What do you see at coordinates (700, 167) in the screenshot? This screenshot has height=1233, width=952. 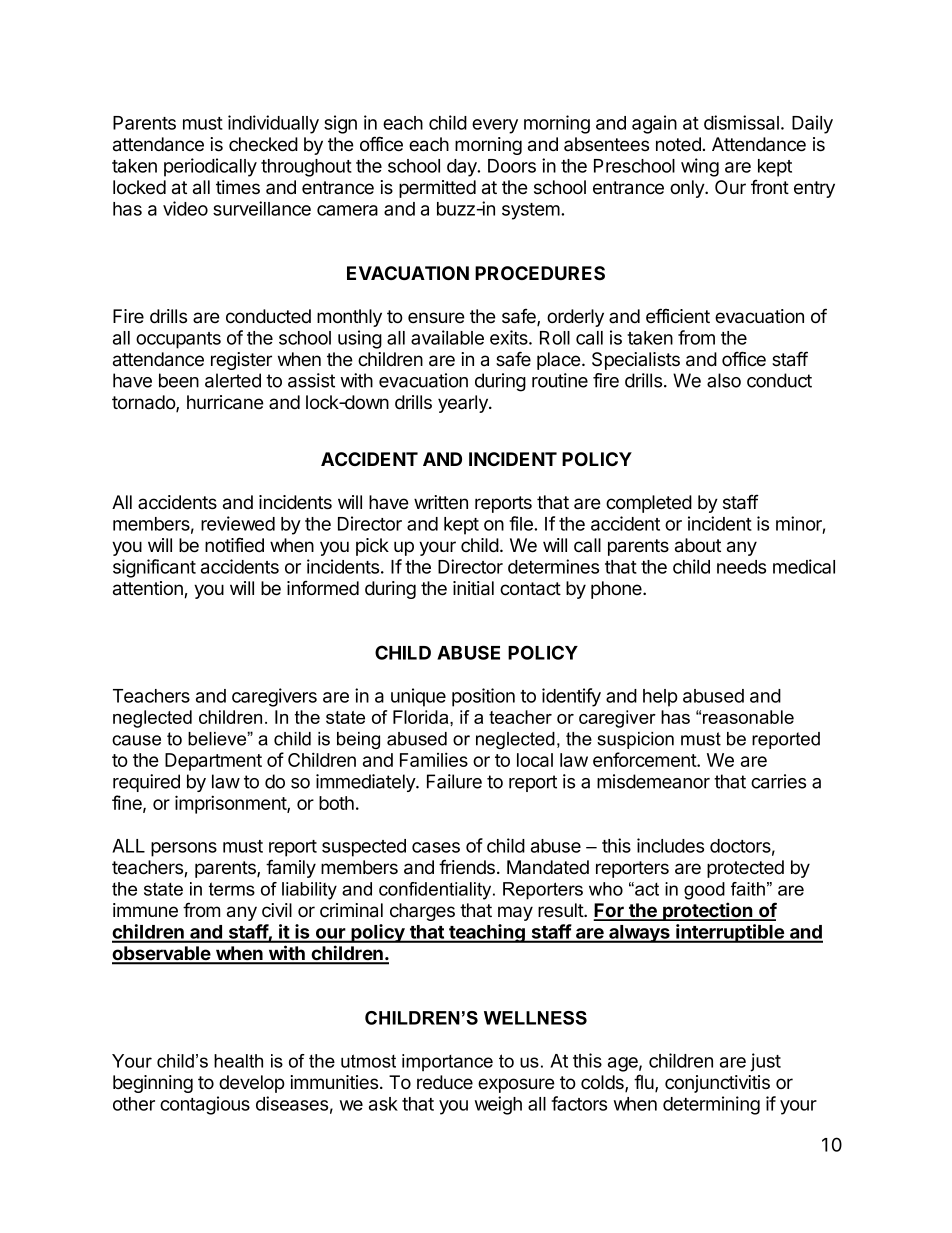 I see `wing` at bounding box center [700, 167].
